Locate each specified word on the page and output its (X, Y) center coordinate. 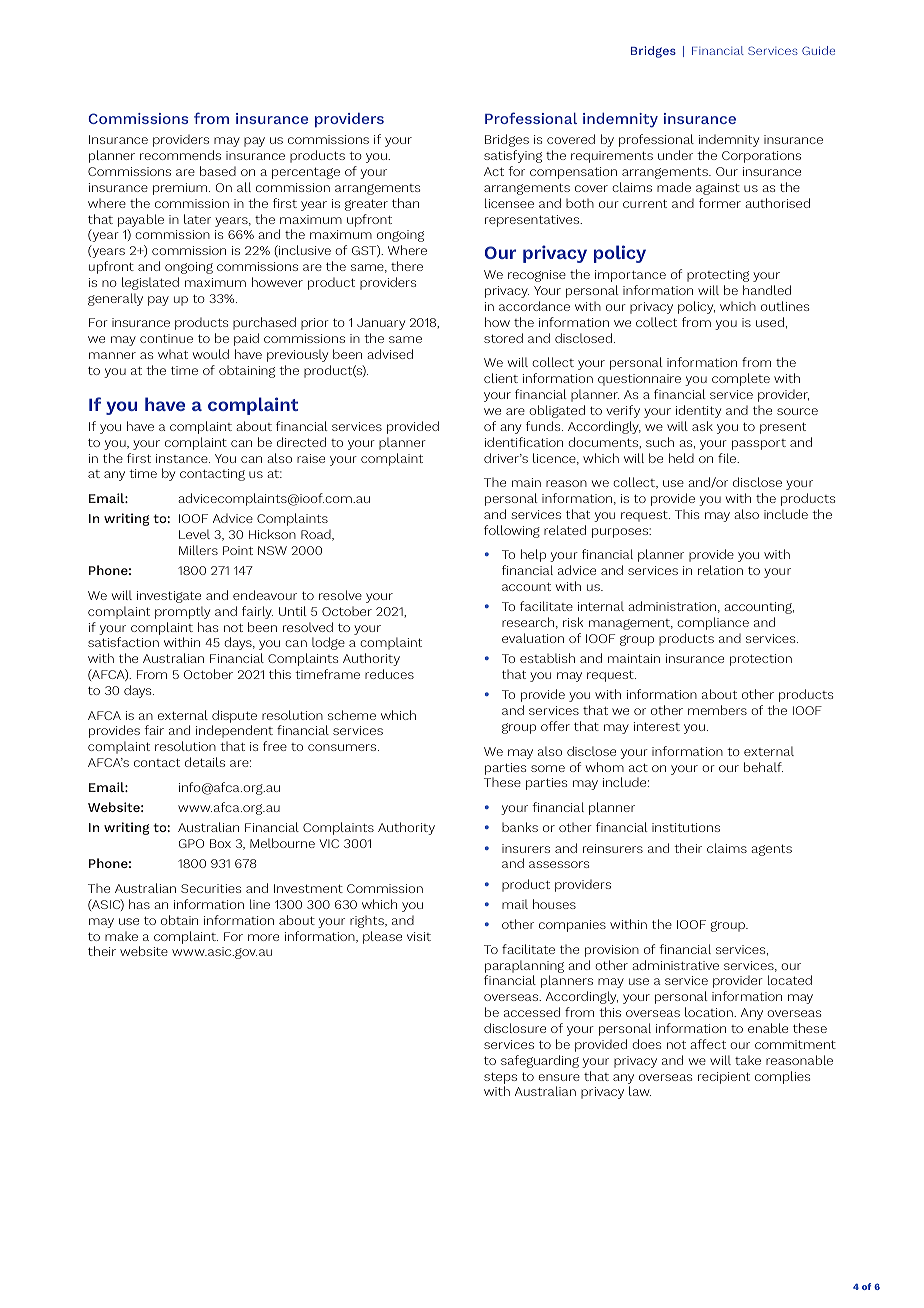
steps (500, 1078)
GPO (191, 843)
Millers (198, 550)
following (512, 531)
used (770, 322)
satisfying (513, 156)
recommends (180, 155)
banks (520, 827)
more (263, 937)
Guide (818, 50)
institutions (686, 827)
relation (720, 570)
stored (503, 338)
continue (166, 338)
